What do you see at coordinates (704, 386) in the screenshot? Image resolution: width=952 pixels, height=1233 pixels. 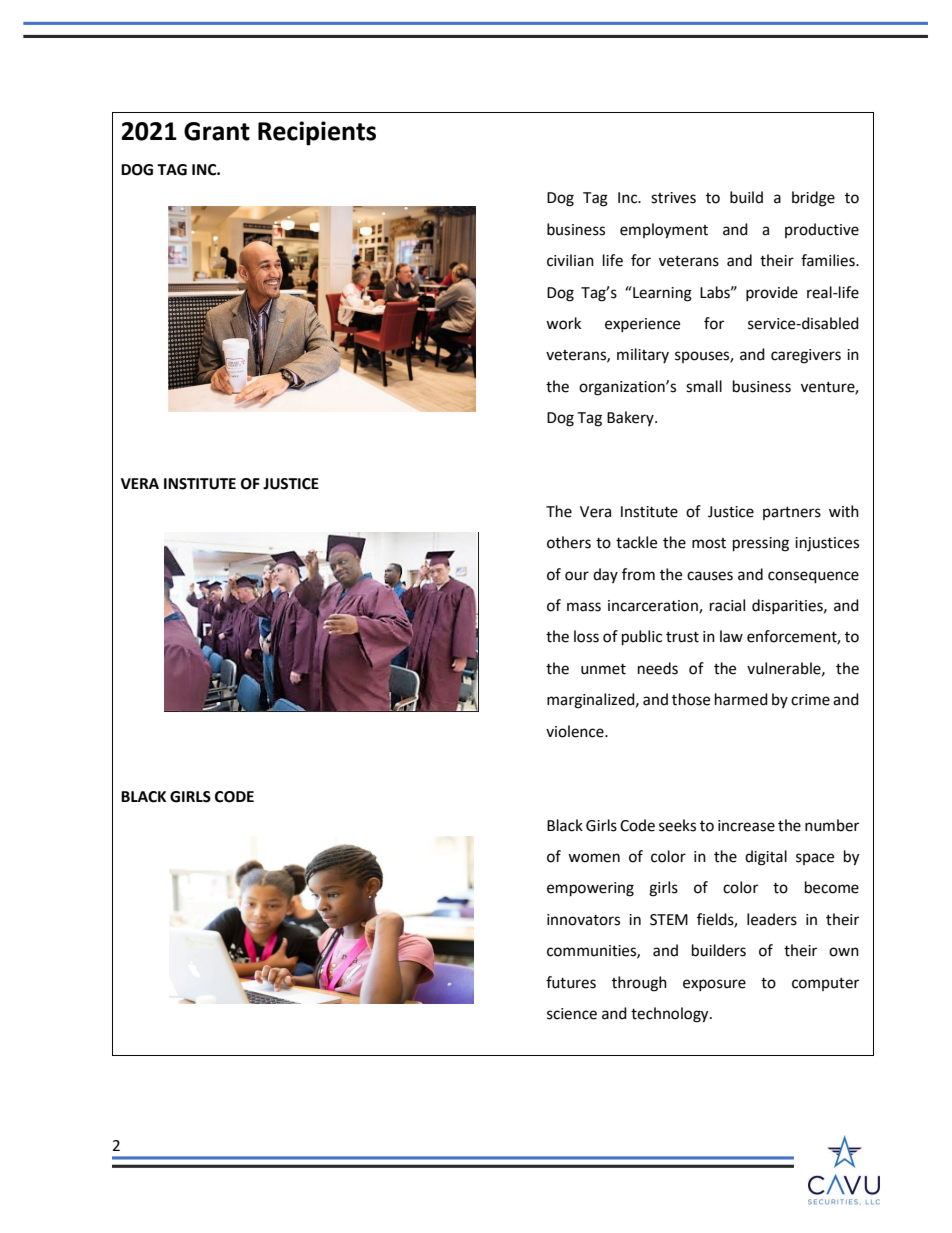 I see `small` at bounding box center [704, 386].
